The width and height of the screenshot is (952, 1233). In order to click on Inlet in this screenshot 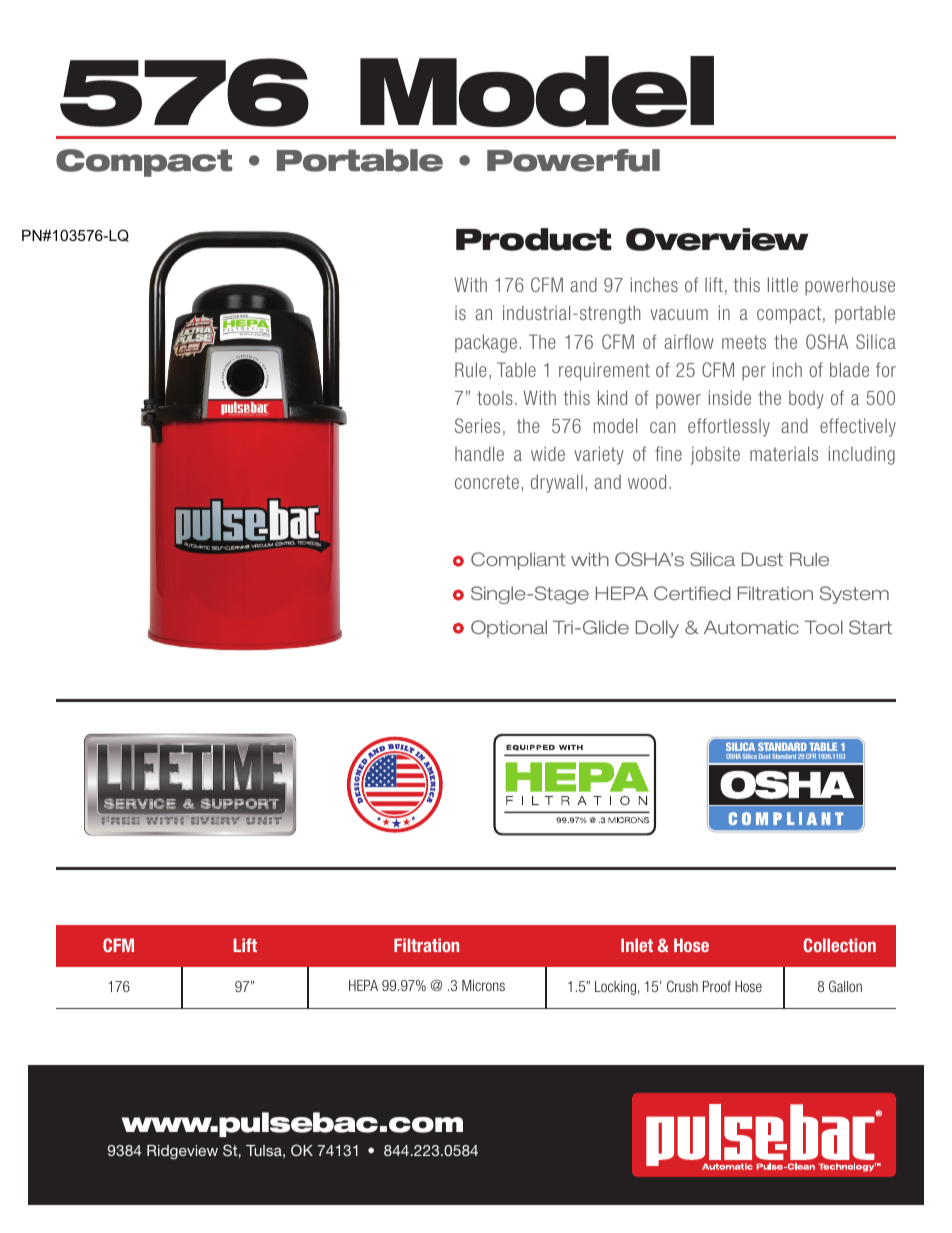, I will do `click(637, 945)`.
